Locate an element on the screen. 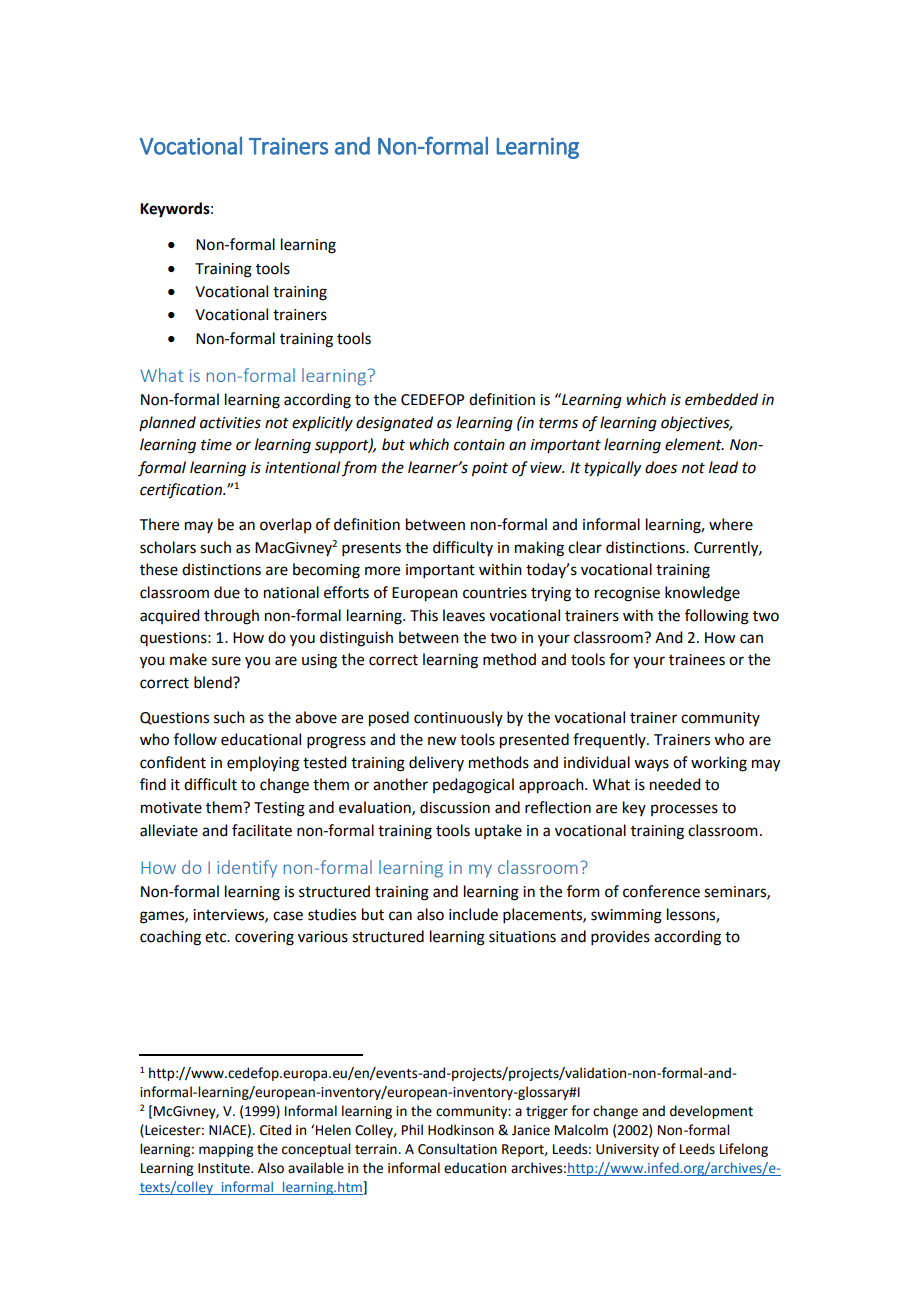 The height and width of the screenshot is (1308, 924). leaves is located at coordinates (464, 615).
